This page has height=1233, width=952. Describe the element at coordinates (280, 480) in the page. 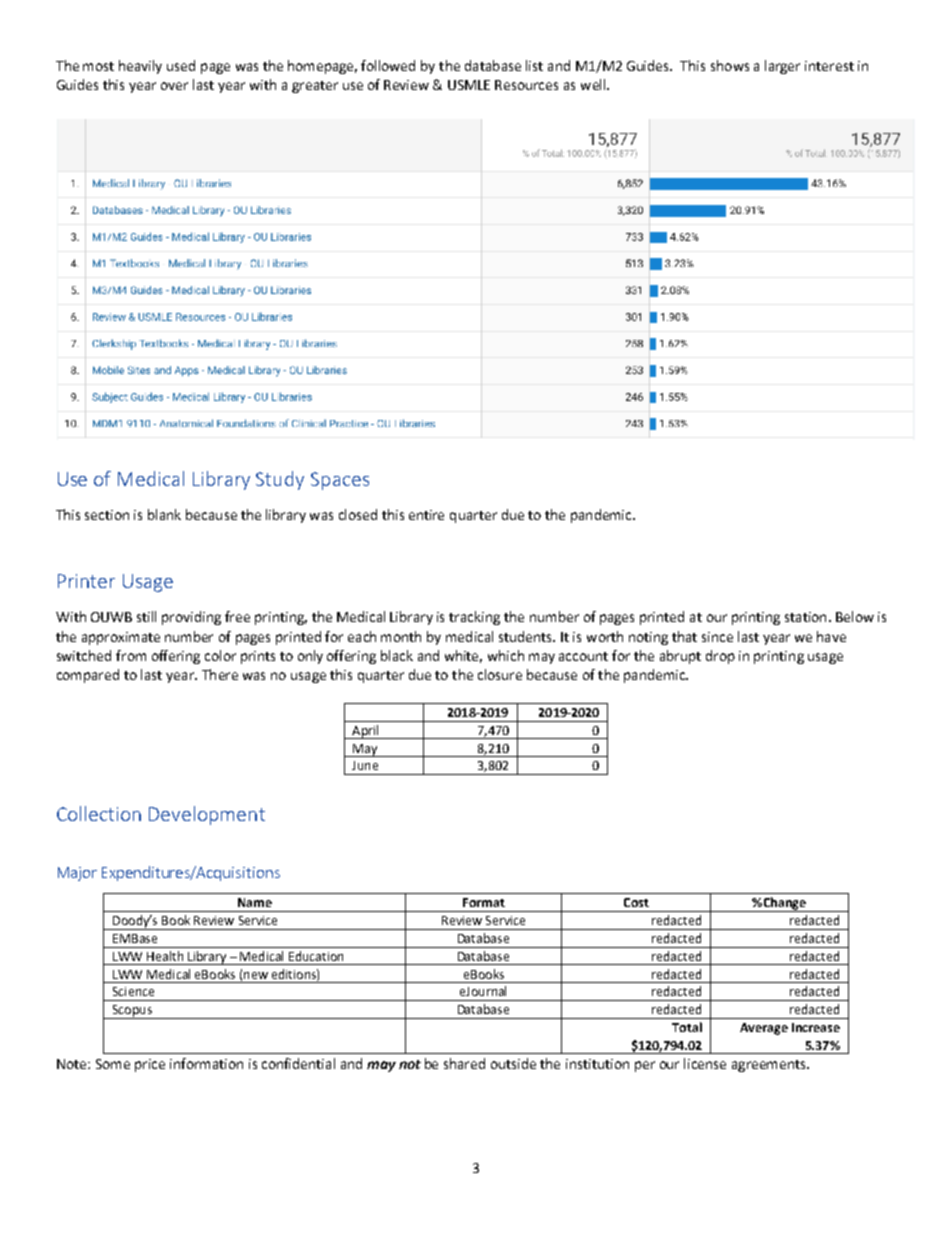

I see `Study` at that location.
